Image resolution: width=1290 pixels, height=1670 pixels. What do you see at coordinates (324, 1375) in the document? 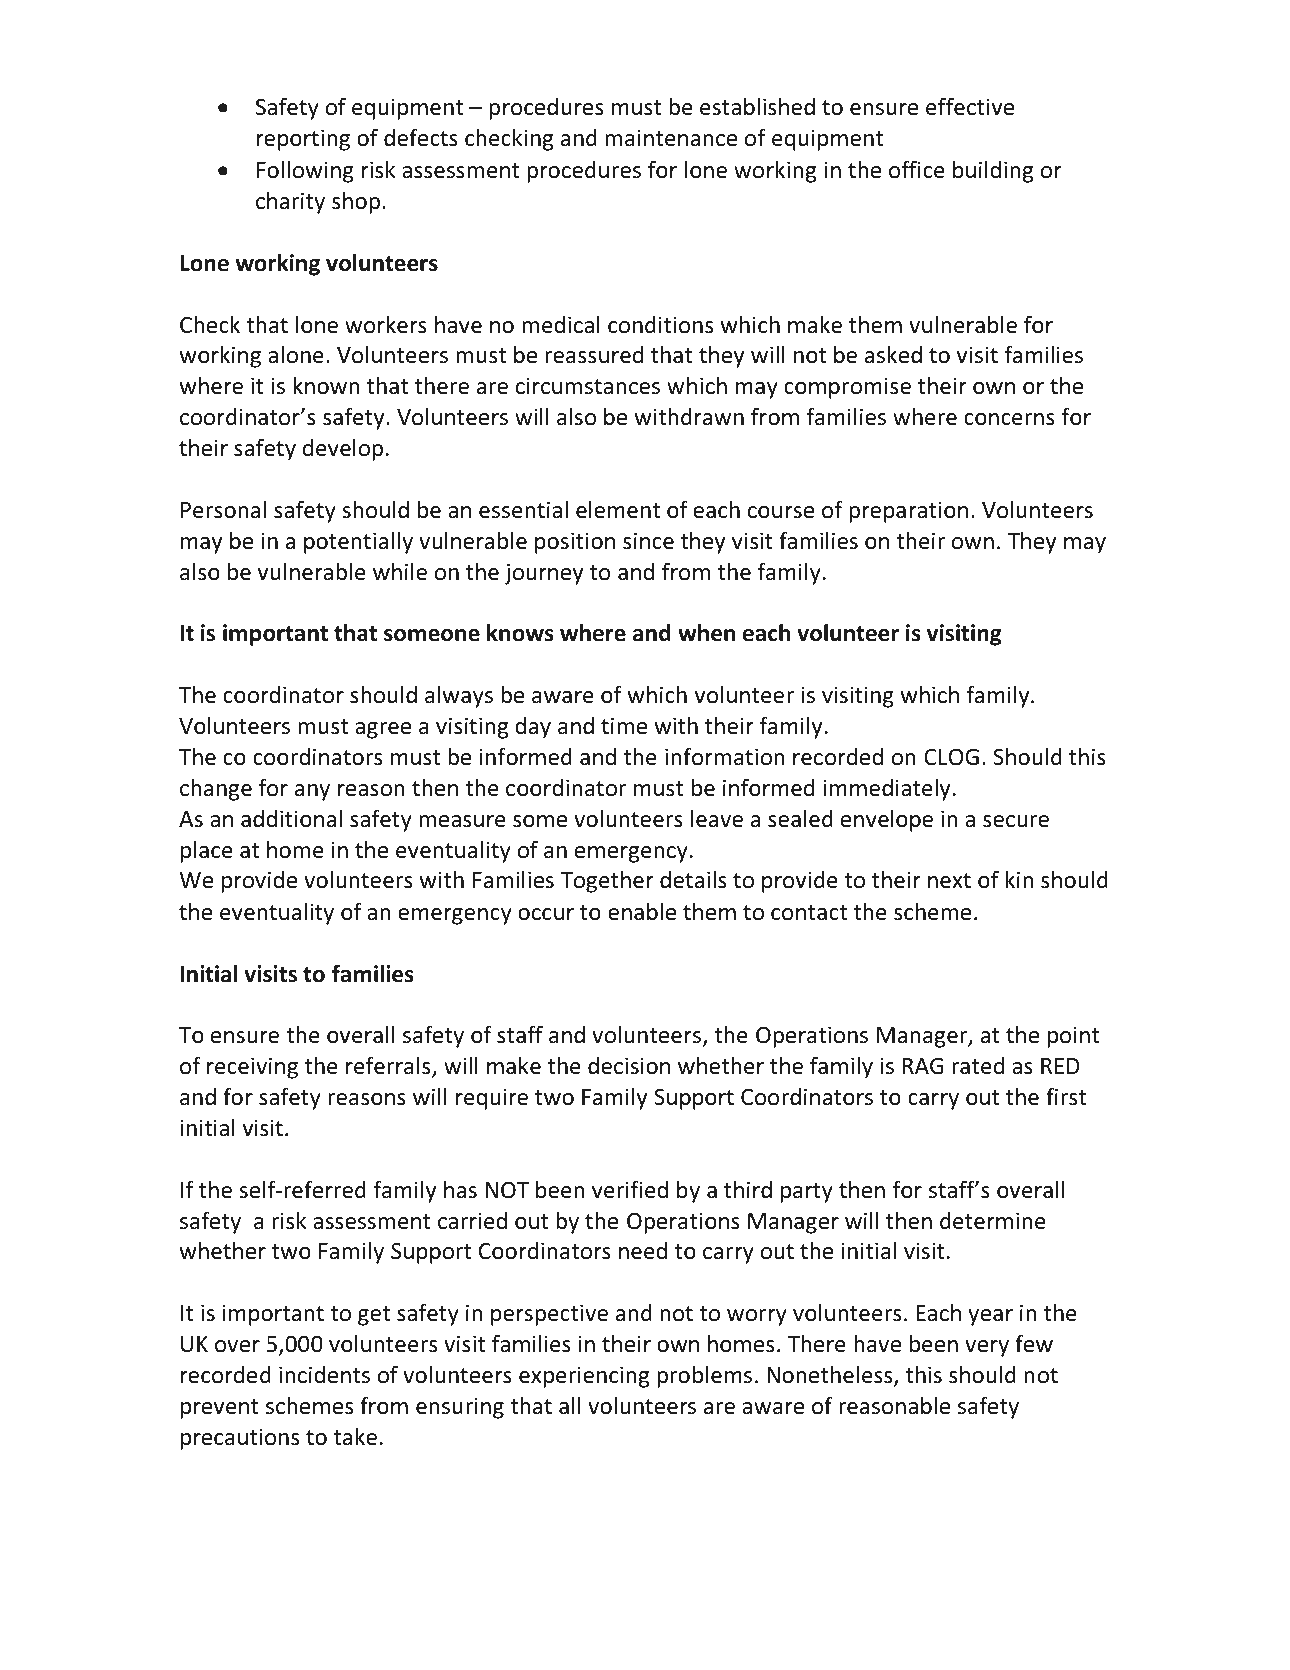
I see `incidents` at bounding box center [324, 1375].
